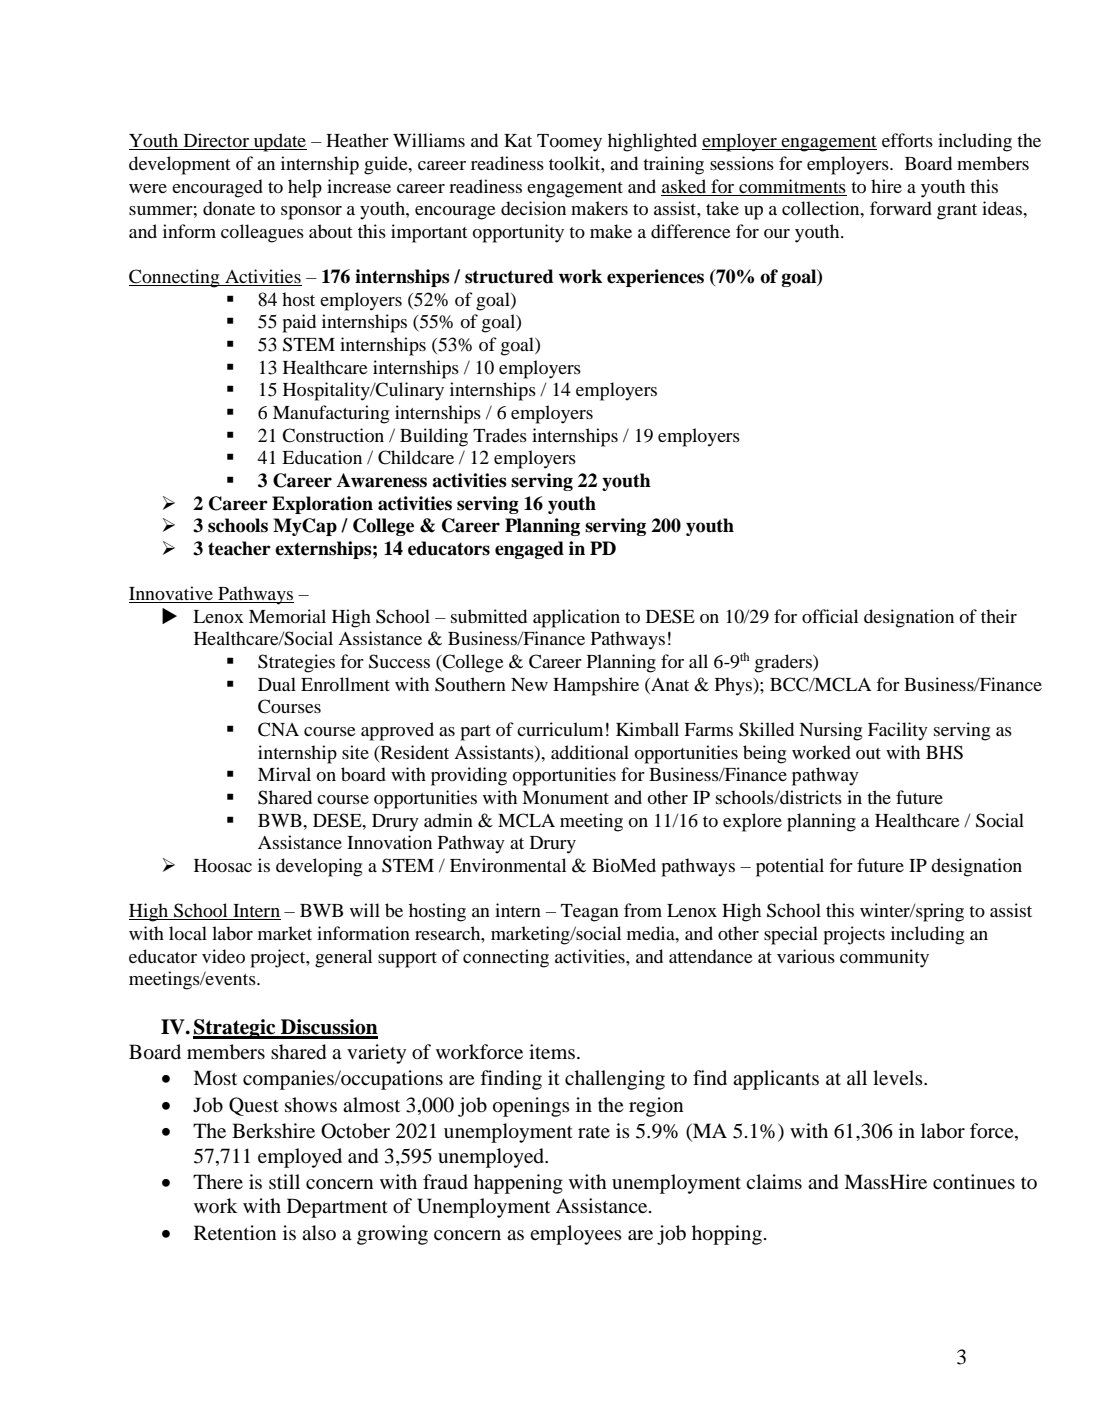  What do you see at coordinates (576, 1235) in the screenshot?
I see `employees` at bounding box center [576, 1235].
